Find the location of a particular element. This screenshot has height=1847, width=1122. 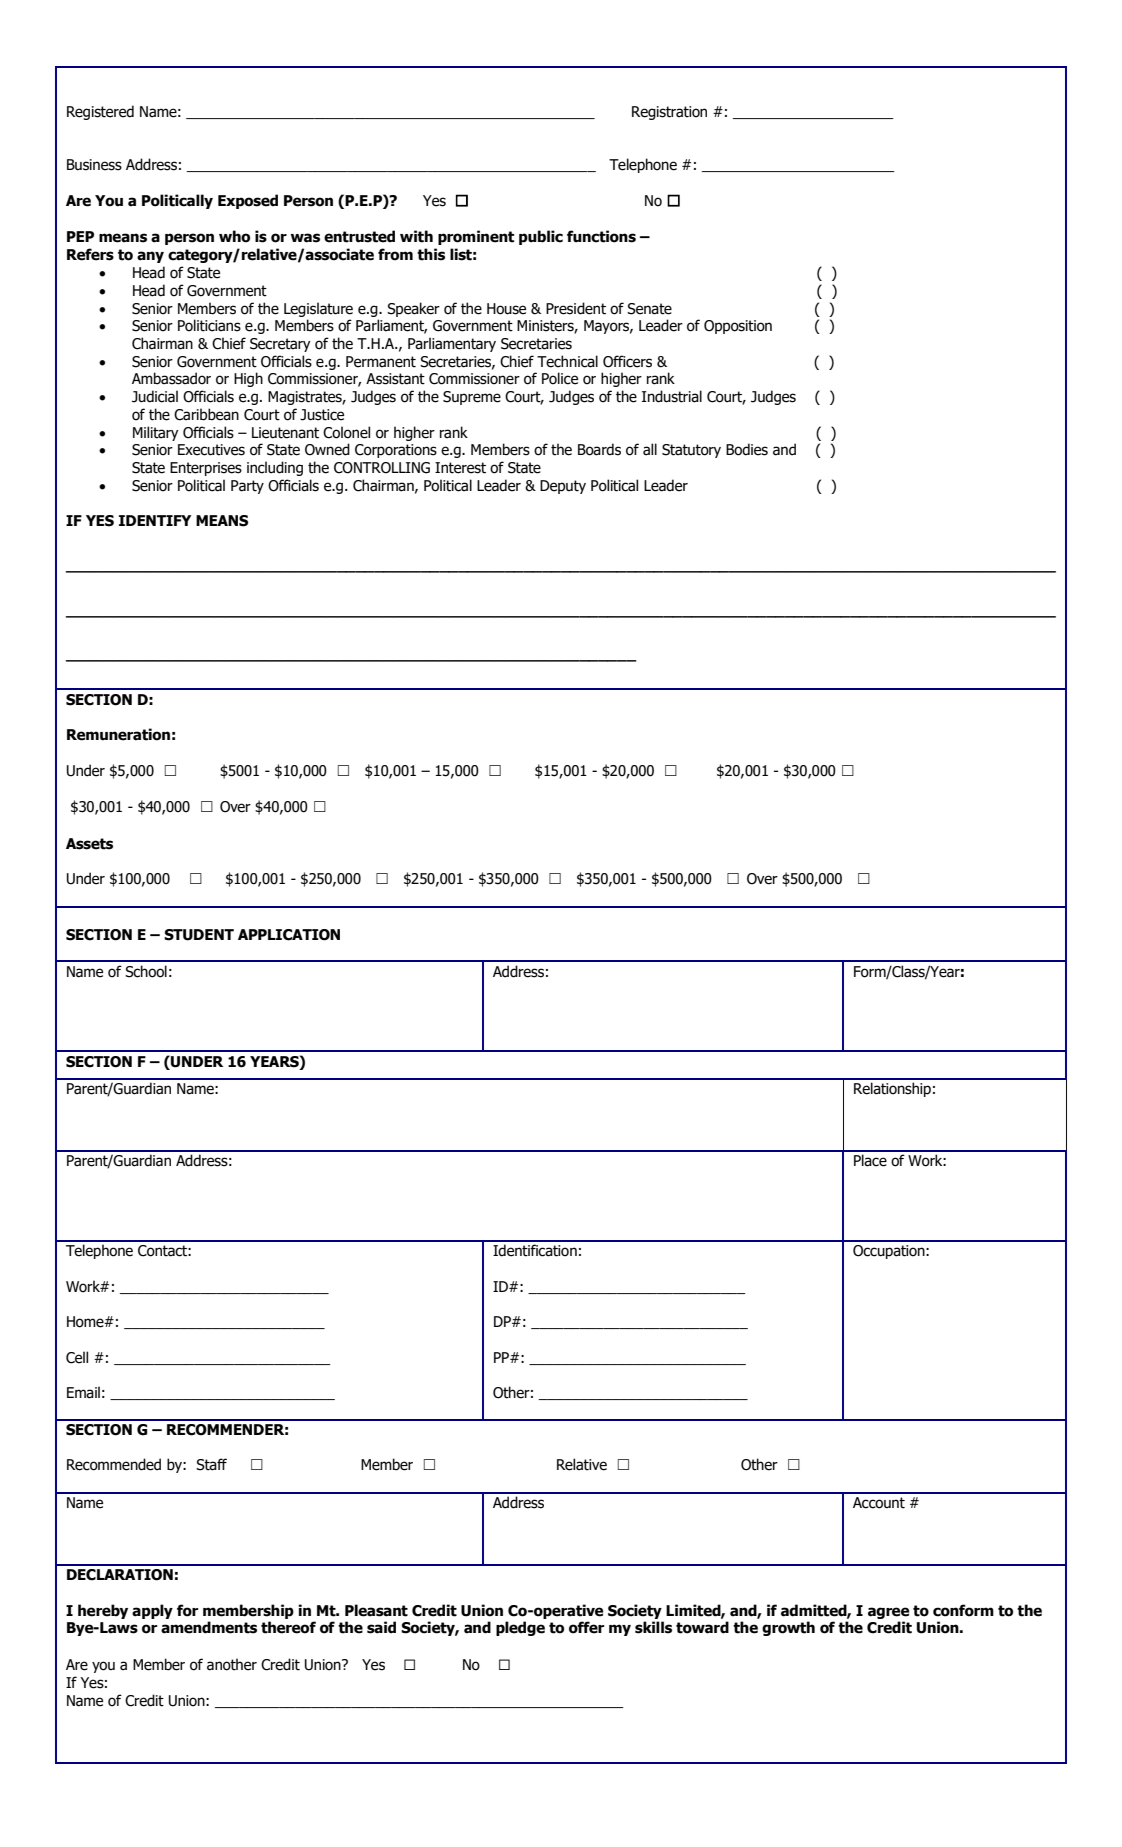

Interest is located at coordinates (460, 468).
